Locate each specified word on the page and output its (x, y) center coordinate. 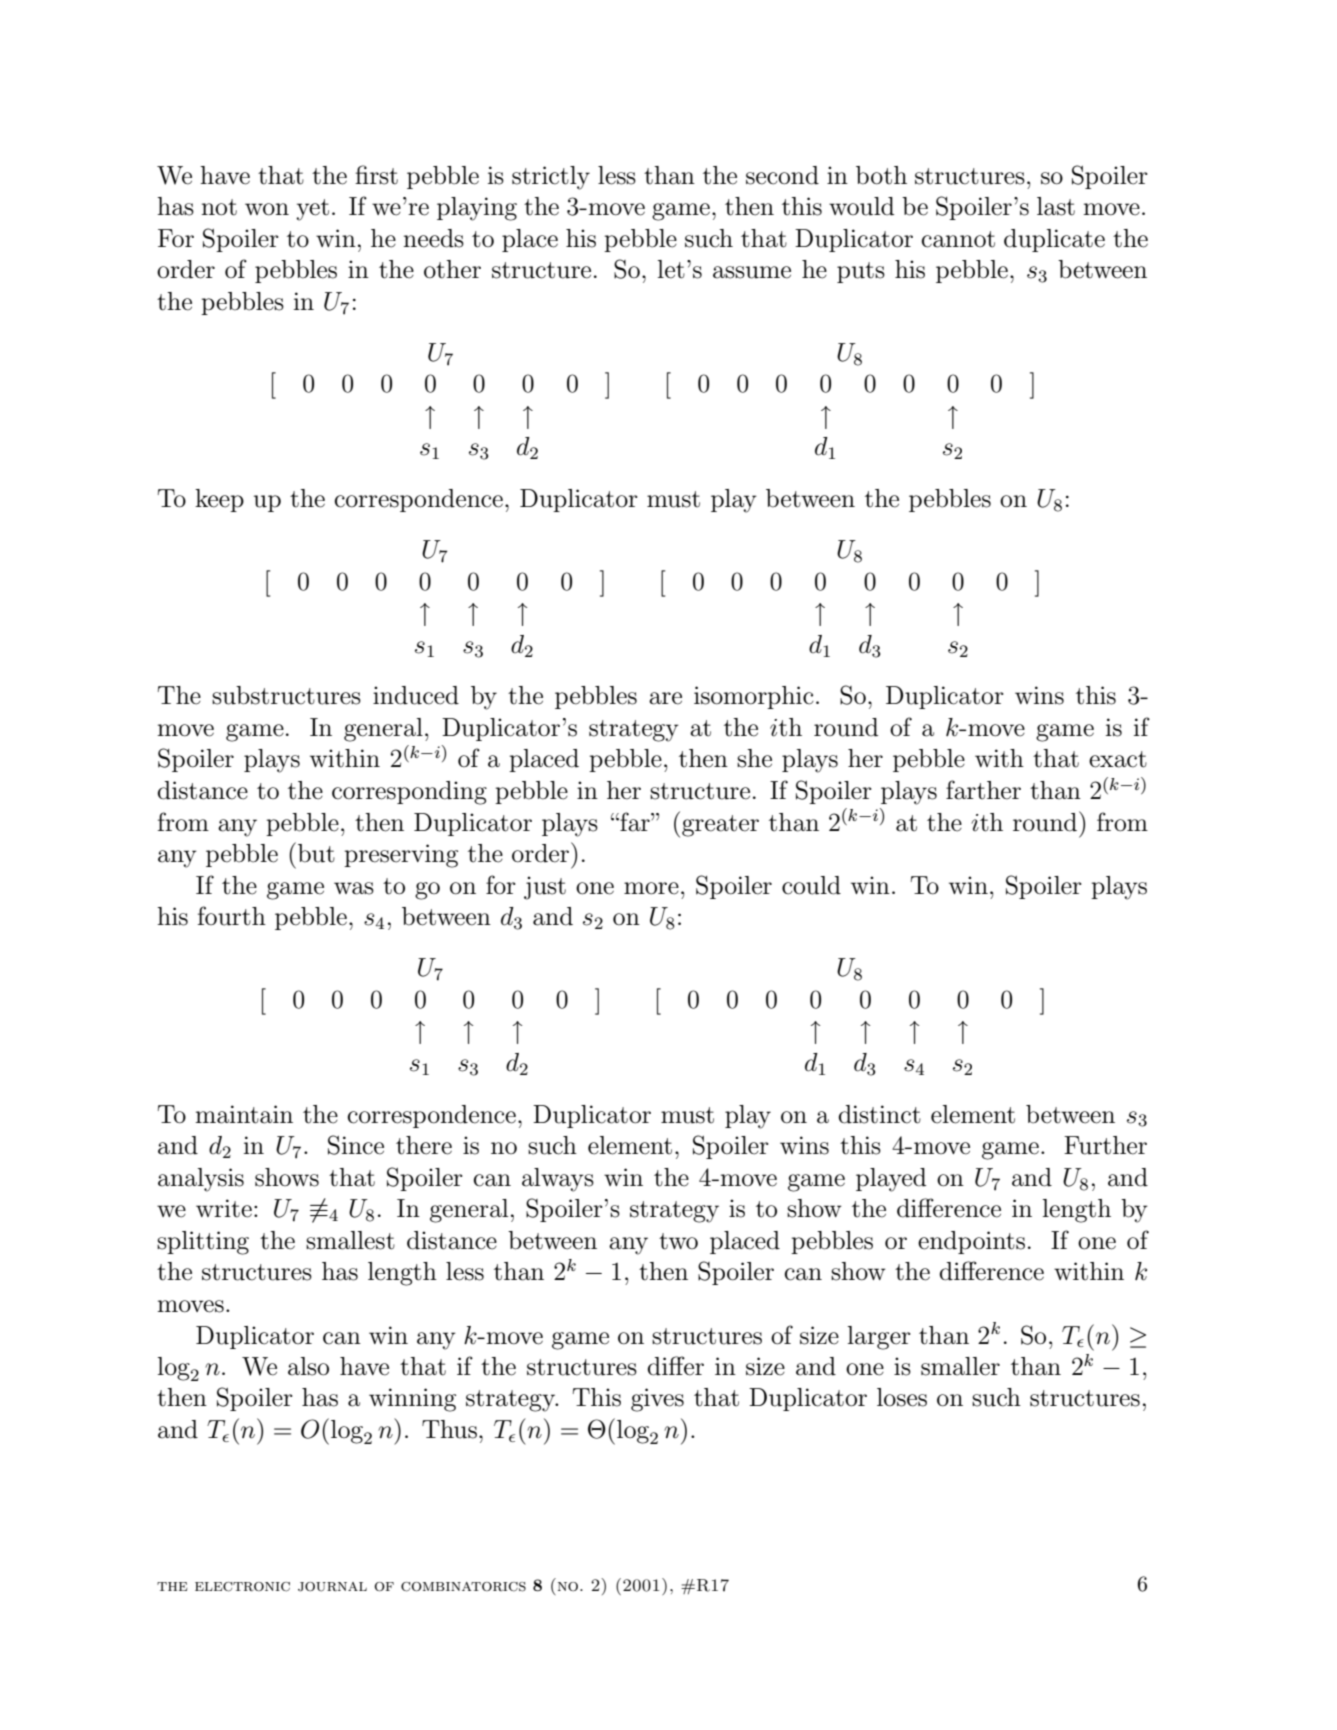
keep (219, 500)
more (651, 888)
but (316, 853)
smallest (350, 1240)
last (1056, 206)
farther (983, 790)
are (665, 698)
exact (1118, 759)
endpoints (971, 1242)
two (678, 1241)
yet (312, 210)
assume (752, 272)
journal (332, 1587)
